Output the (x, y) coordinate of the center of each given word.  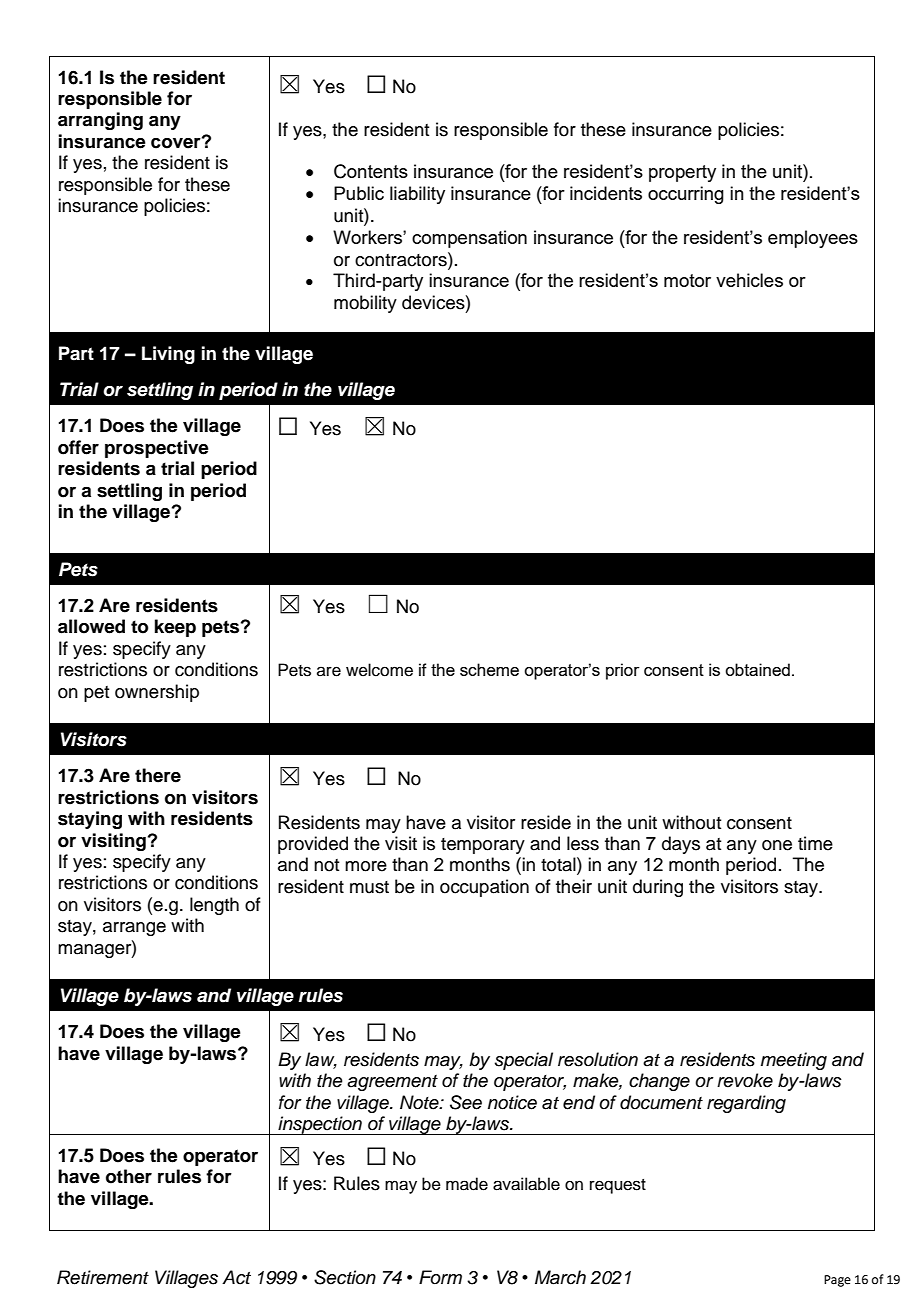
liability (417, 195)
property (682, 173)
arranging (100, 121)
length (214, 906)
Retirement (103, 1277)
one (777, 845)
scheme (489, 669)
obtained (757, 669)
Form (440, 1277)
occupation (484, 888)
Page (837, 1281)
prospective (157, 449)
